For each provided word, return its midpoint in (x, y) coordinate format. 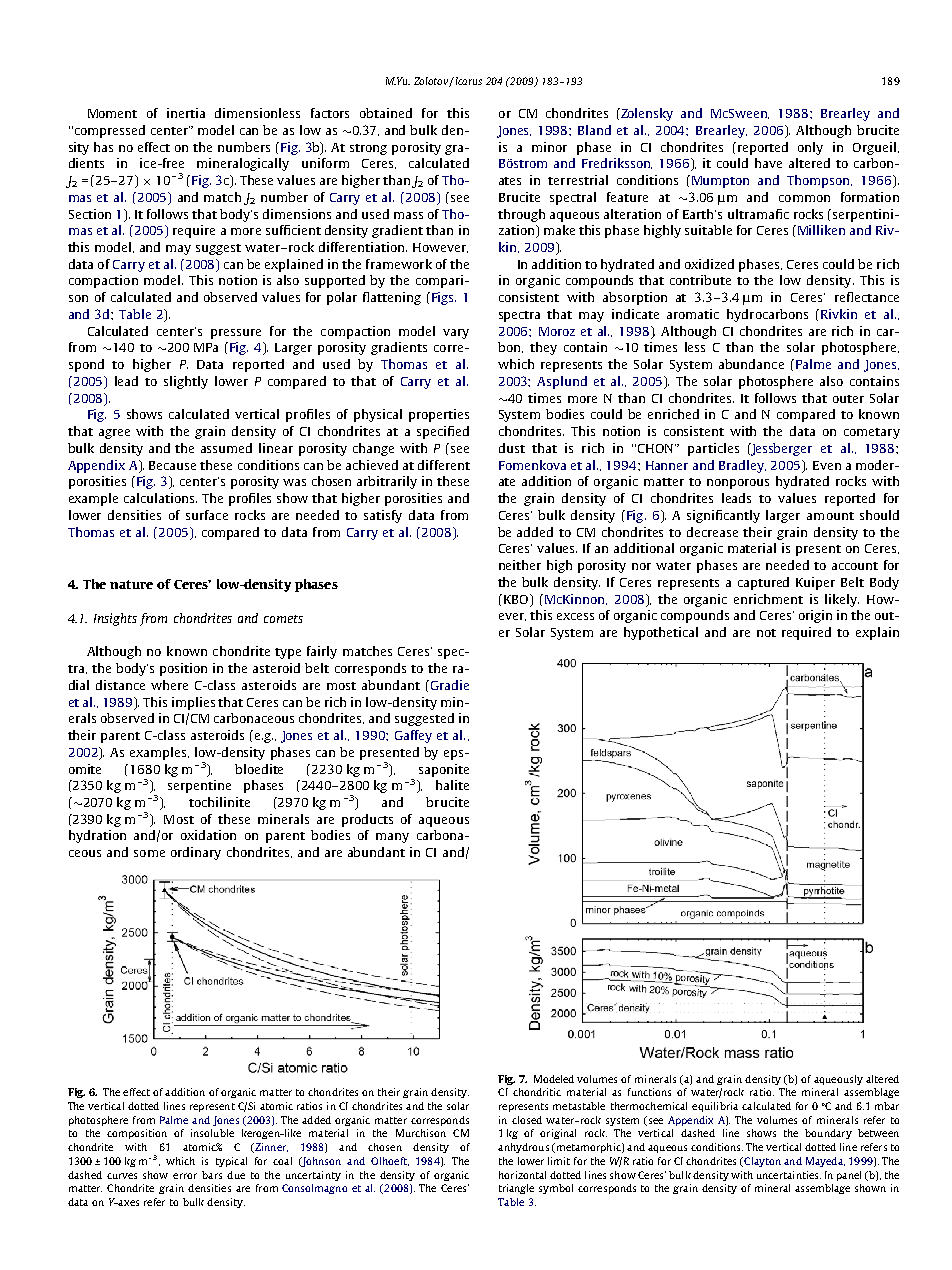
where (169, 685)
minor (549, 147)
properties (439, 415)
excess (575, 616)
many (392, 838)
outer (848, 399)
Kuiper (815, 583)
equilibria (715, 1107)
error (185, 1176)
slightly (186, 382)
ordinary (196, 853)
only (810, 148)
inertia (186, 113)
